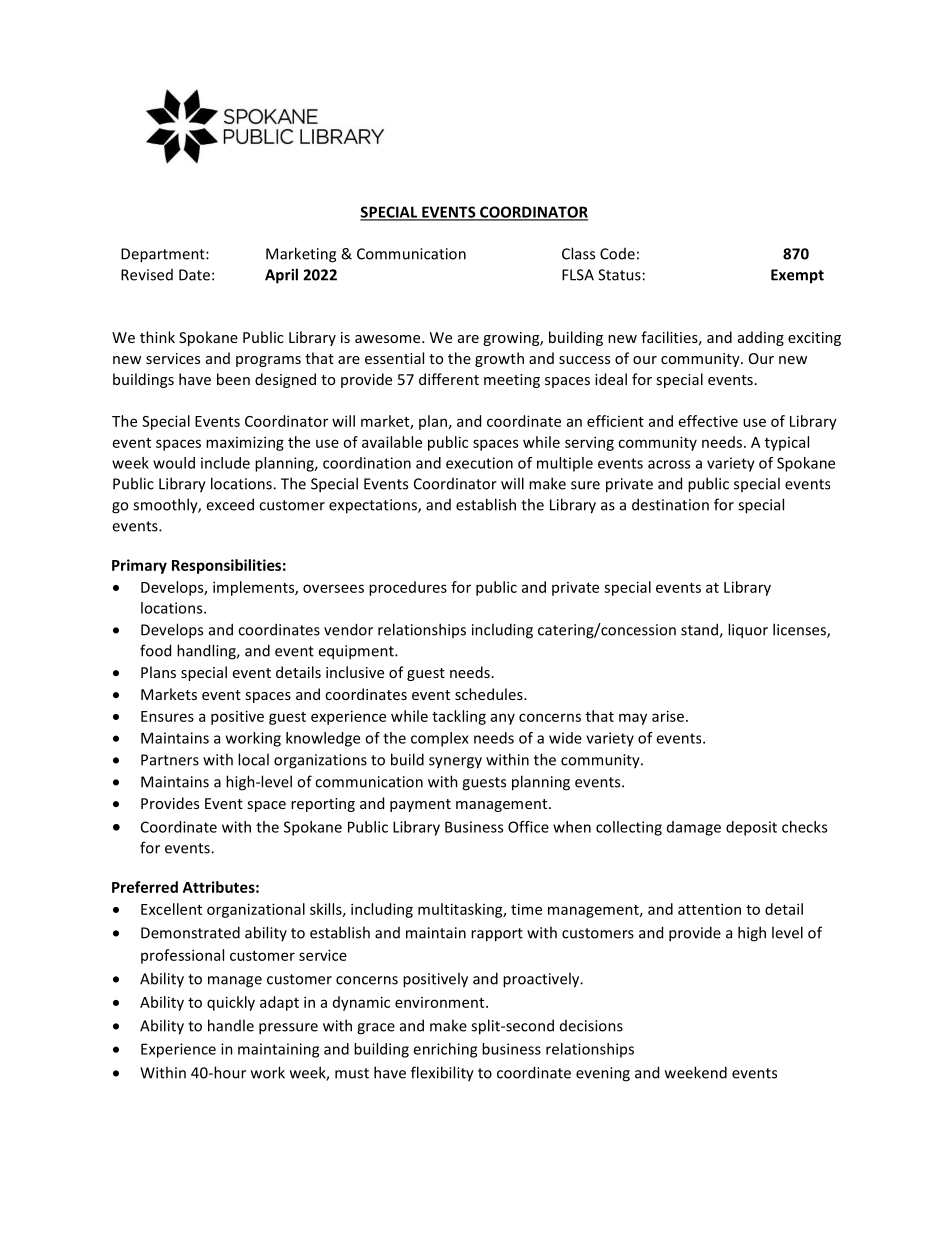 The image size is (952, 1233). What do you see at coordinates (751, 828) in the screenshot?
I see `deposit` at bounding box center [751, 828].
